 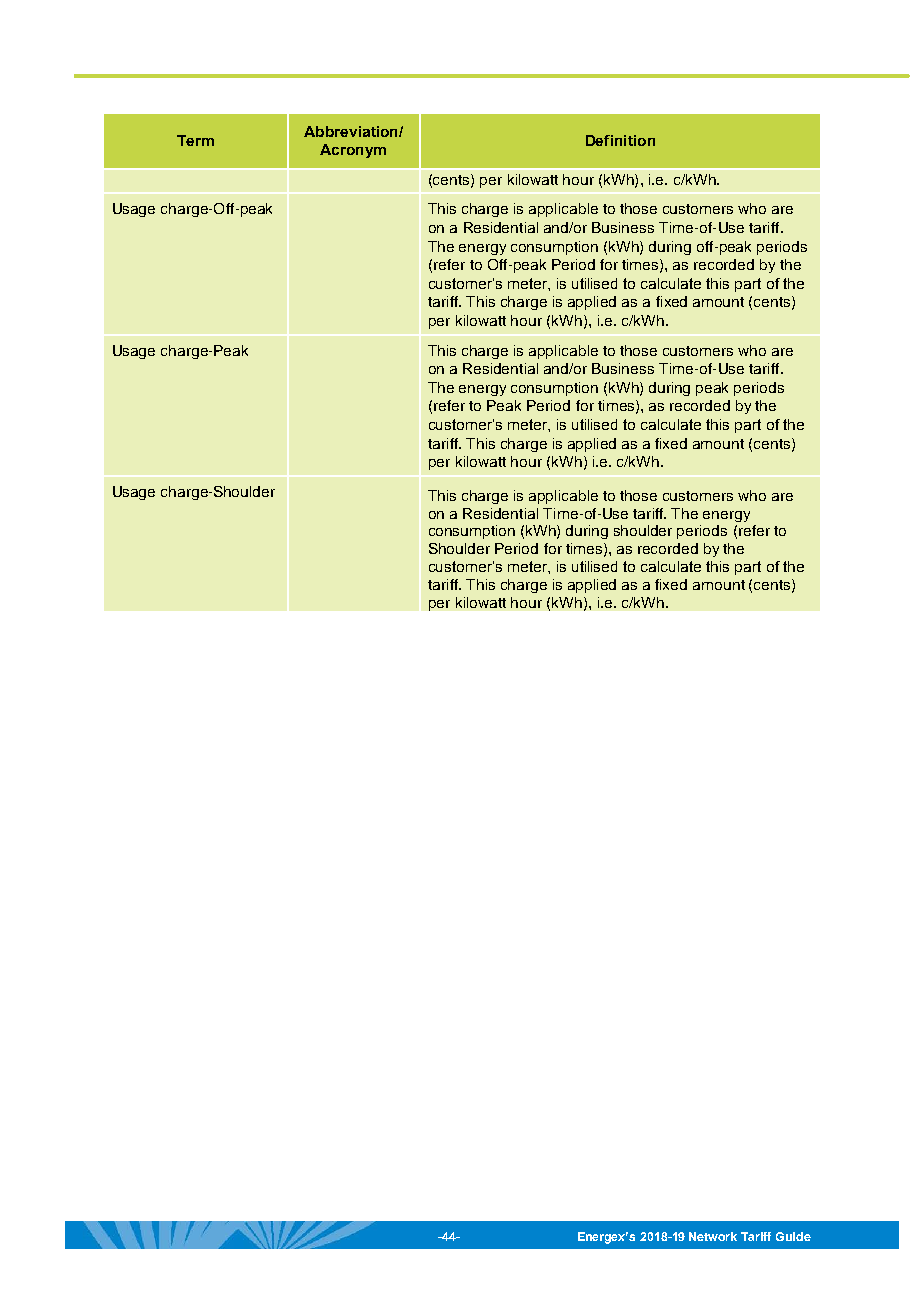 I want to click on Acronym, so click(x=353, y=151).
